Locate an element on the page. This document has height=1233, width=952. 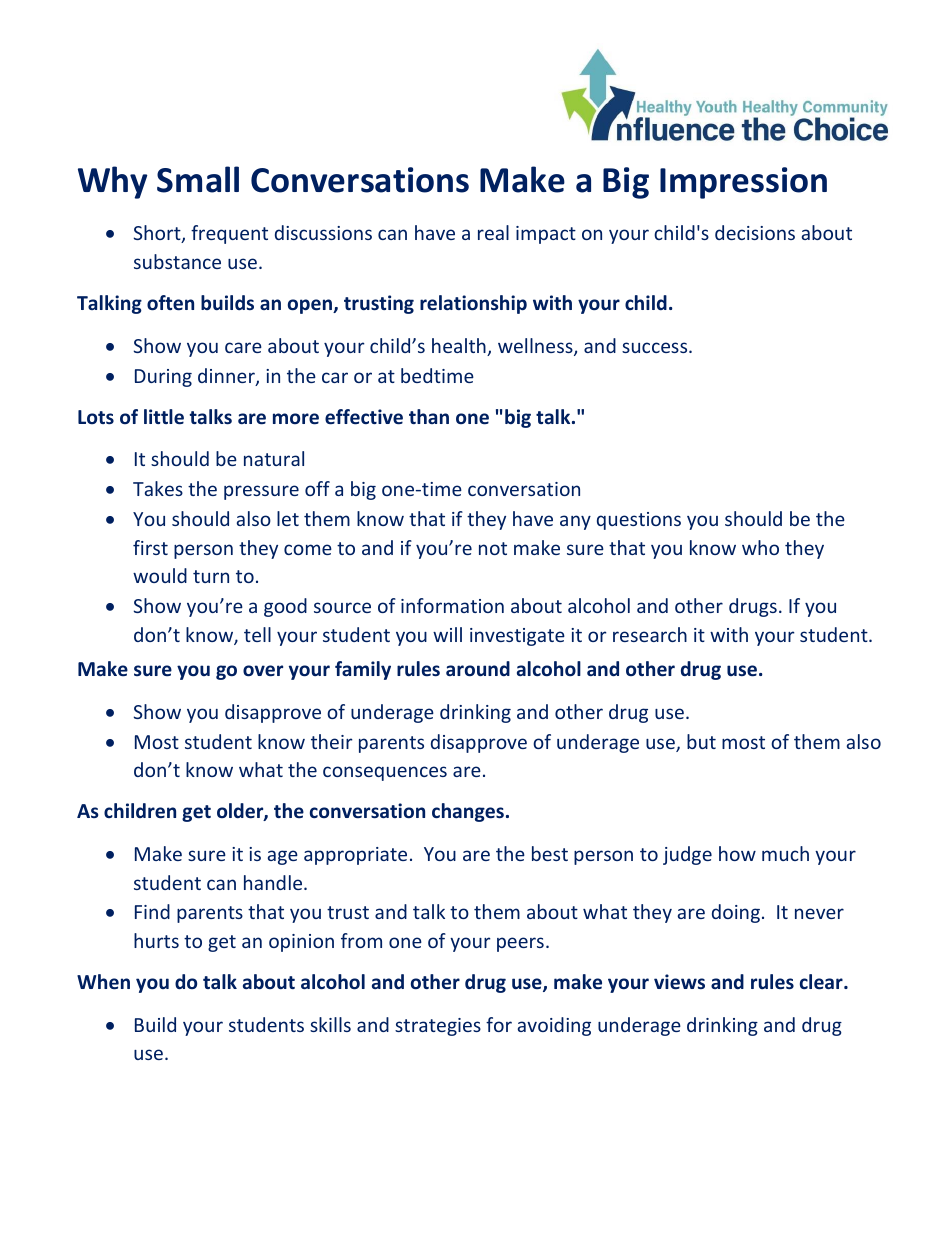
information is located at coordinates (452, 605).
